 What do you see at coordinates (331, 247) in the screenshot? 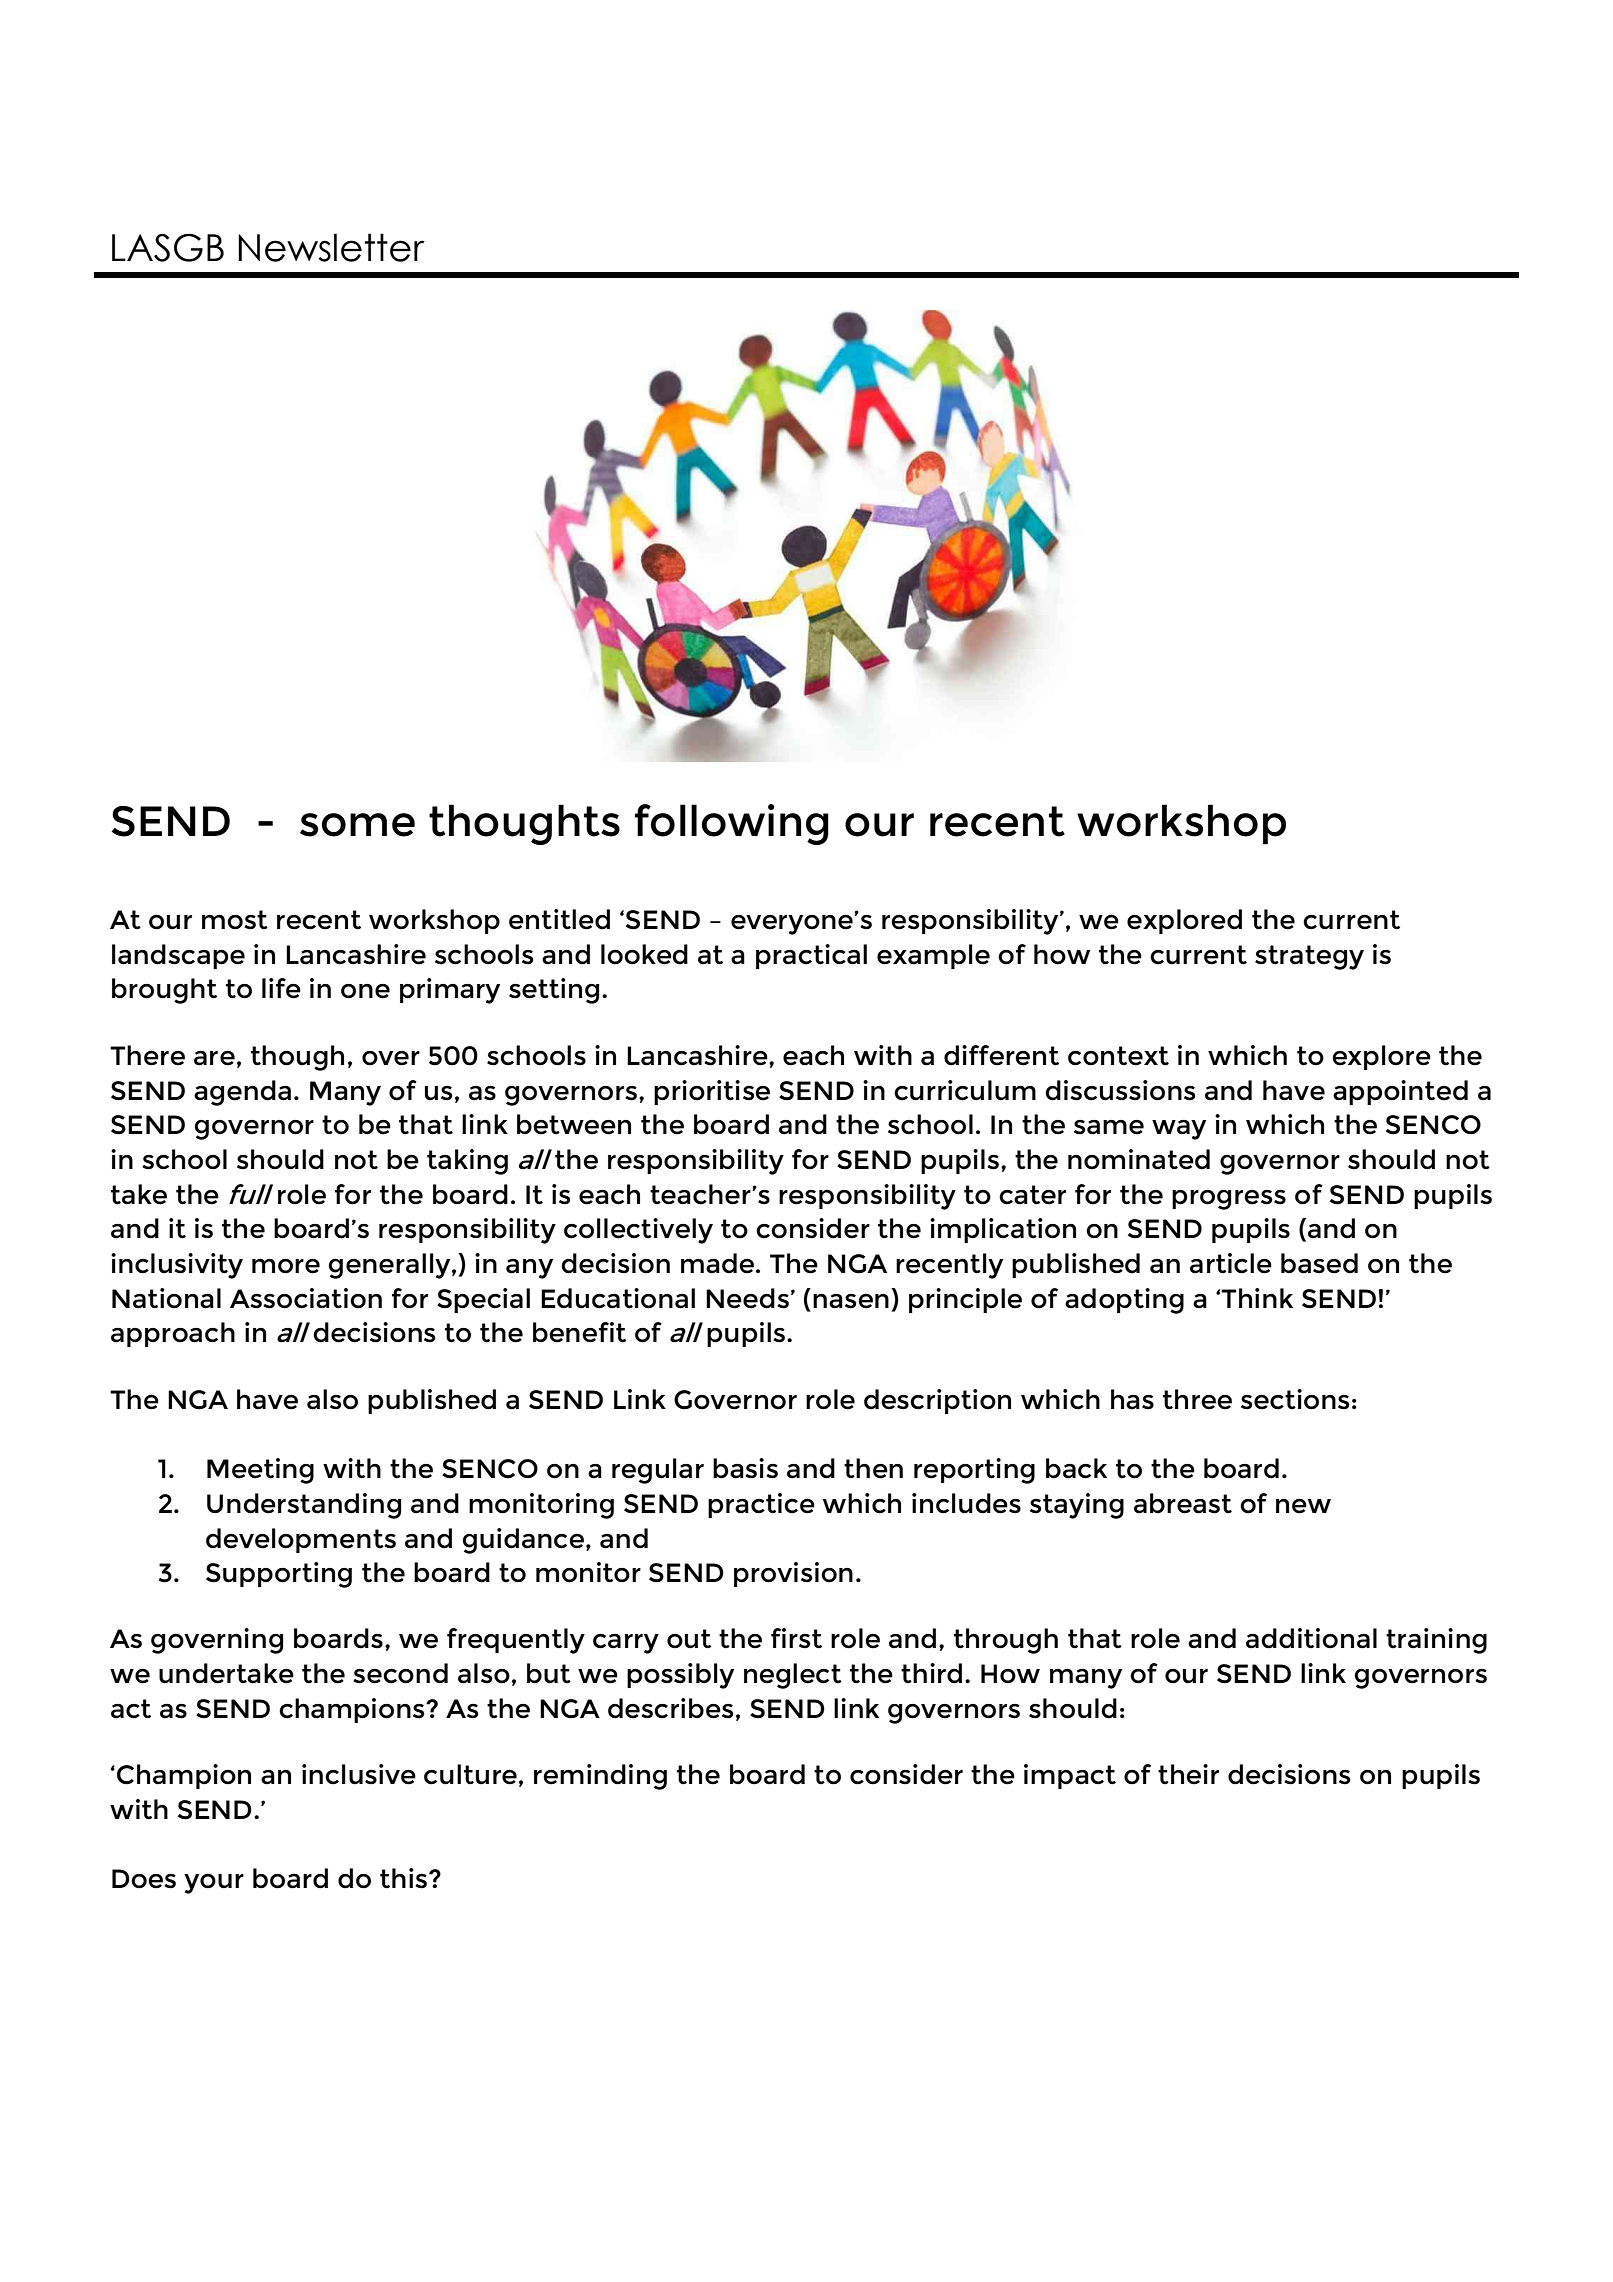
I see `Newsletter` at bounding box center [331, 247].
